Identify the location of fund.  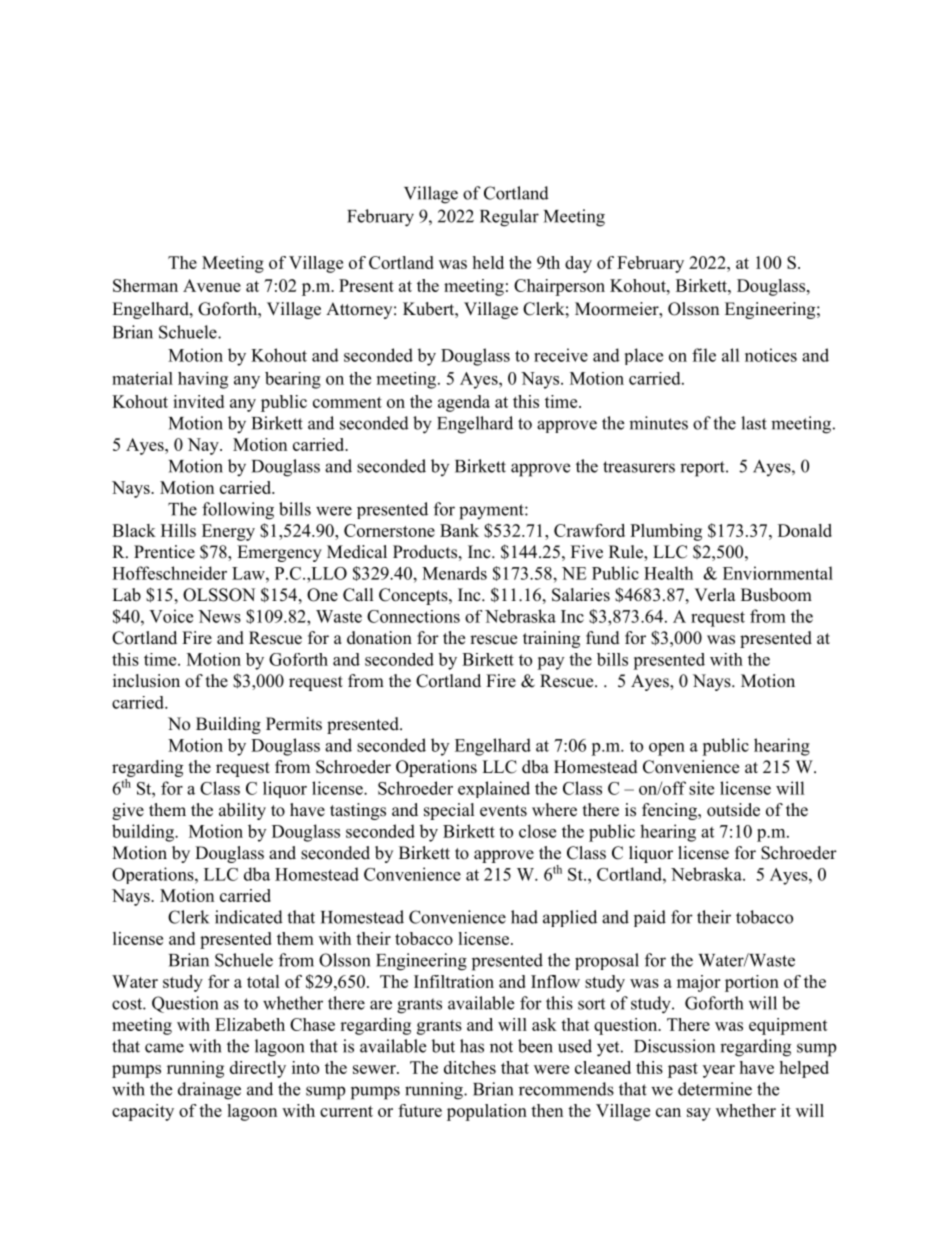
(603, 638).
